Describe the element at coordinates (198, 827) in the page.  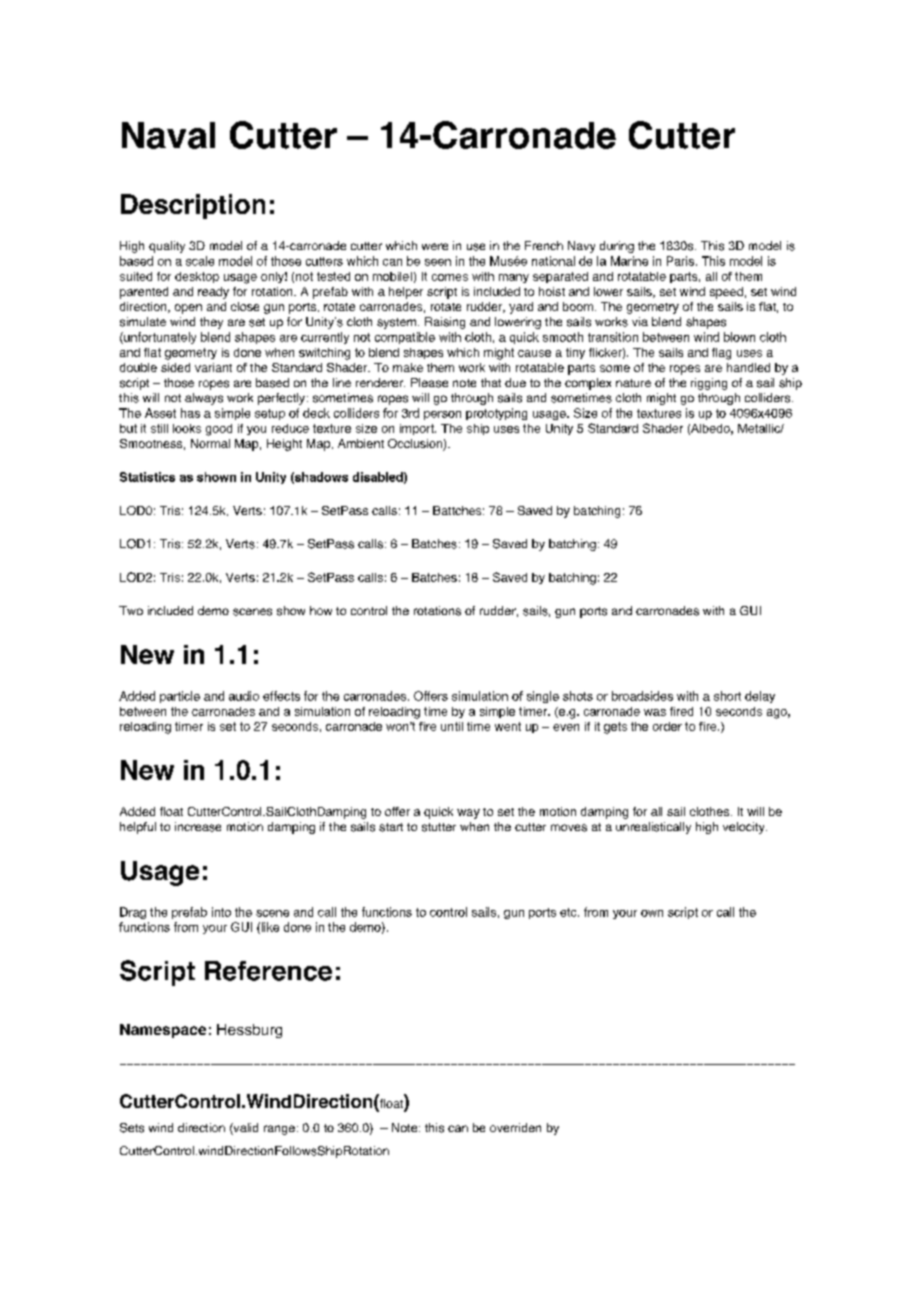
I see `increase` at that location.
